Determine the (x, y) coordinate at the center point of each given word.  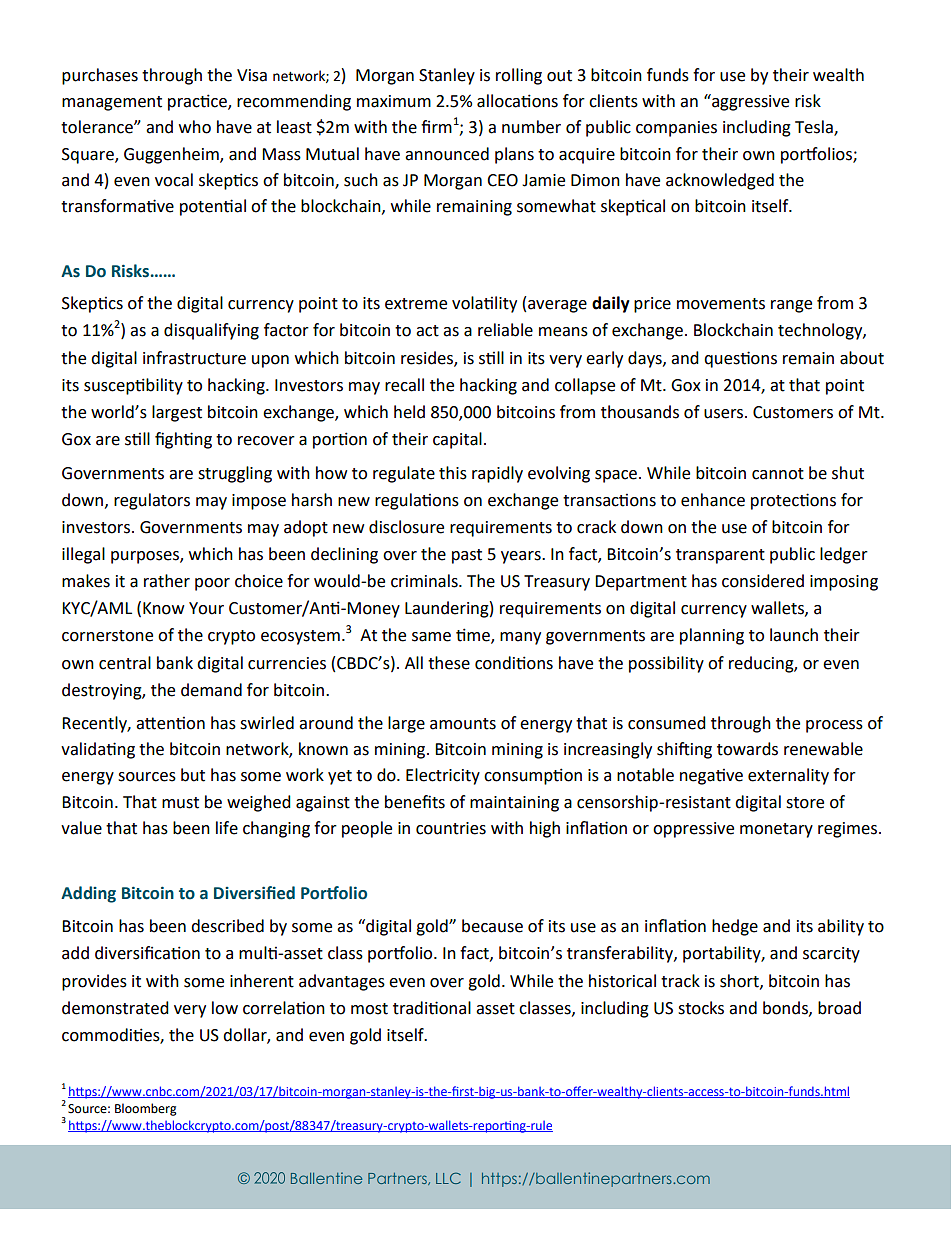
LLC (448, 1178)
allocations (517, 101)
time (474, 636)
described (227, 926)
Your (206, 608)
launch (794, 635)
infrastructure (194, 358)
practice (198, 102)
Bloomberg (146, 1109)
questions (740, 359)
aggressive (749, 102)
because (492, 926)
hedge (735, 927)
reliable (505, 330)
